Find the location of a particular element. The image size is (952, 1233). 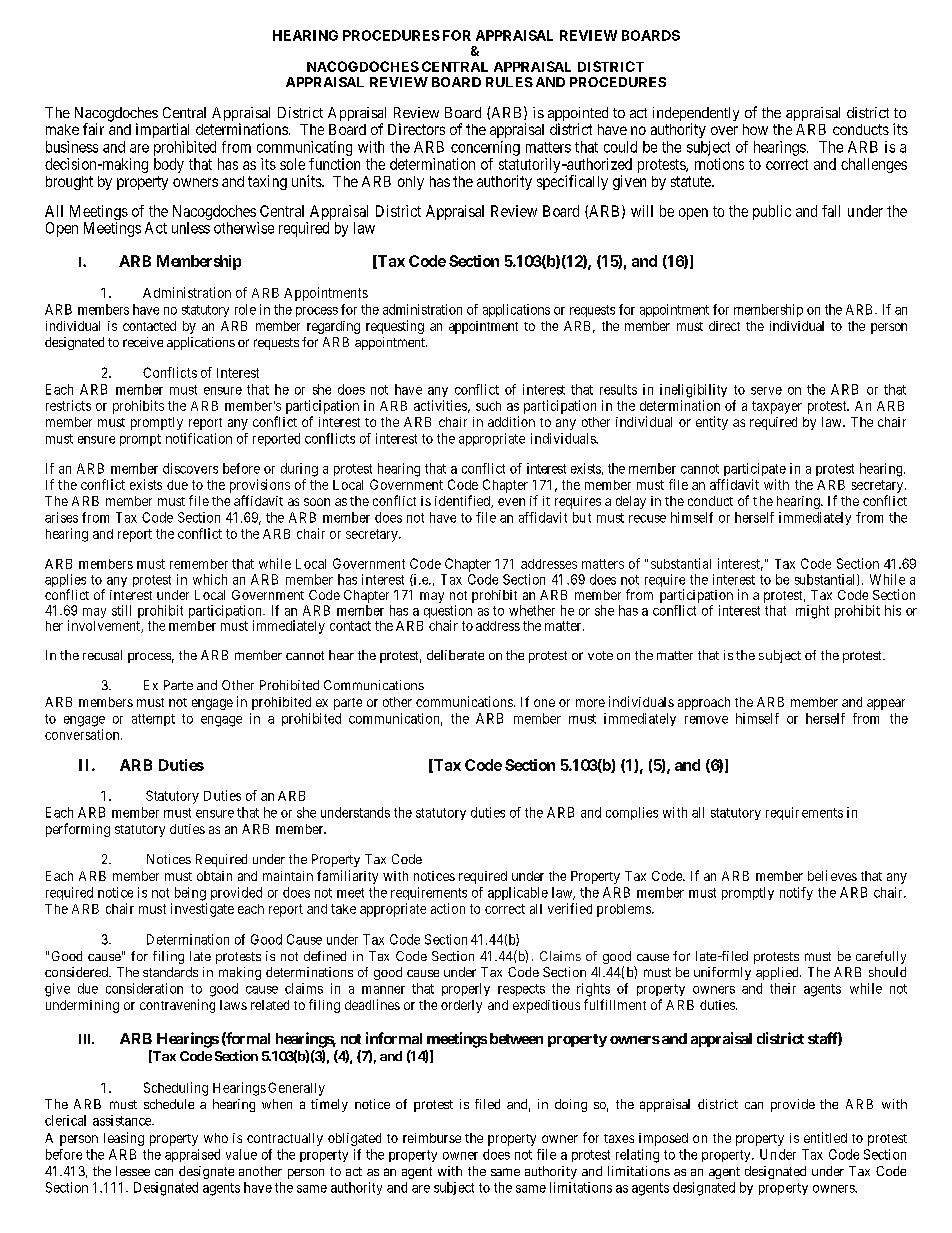

how is located at coordinates (755, 129).
